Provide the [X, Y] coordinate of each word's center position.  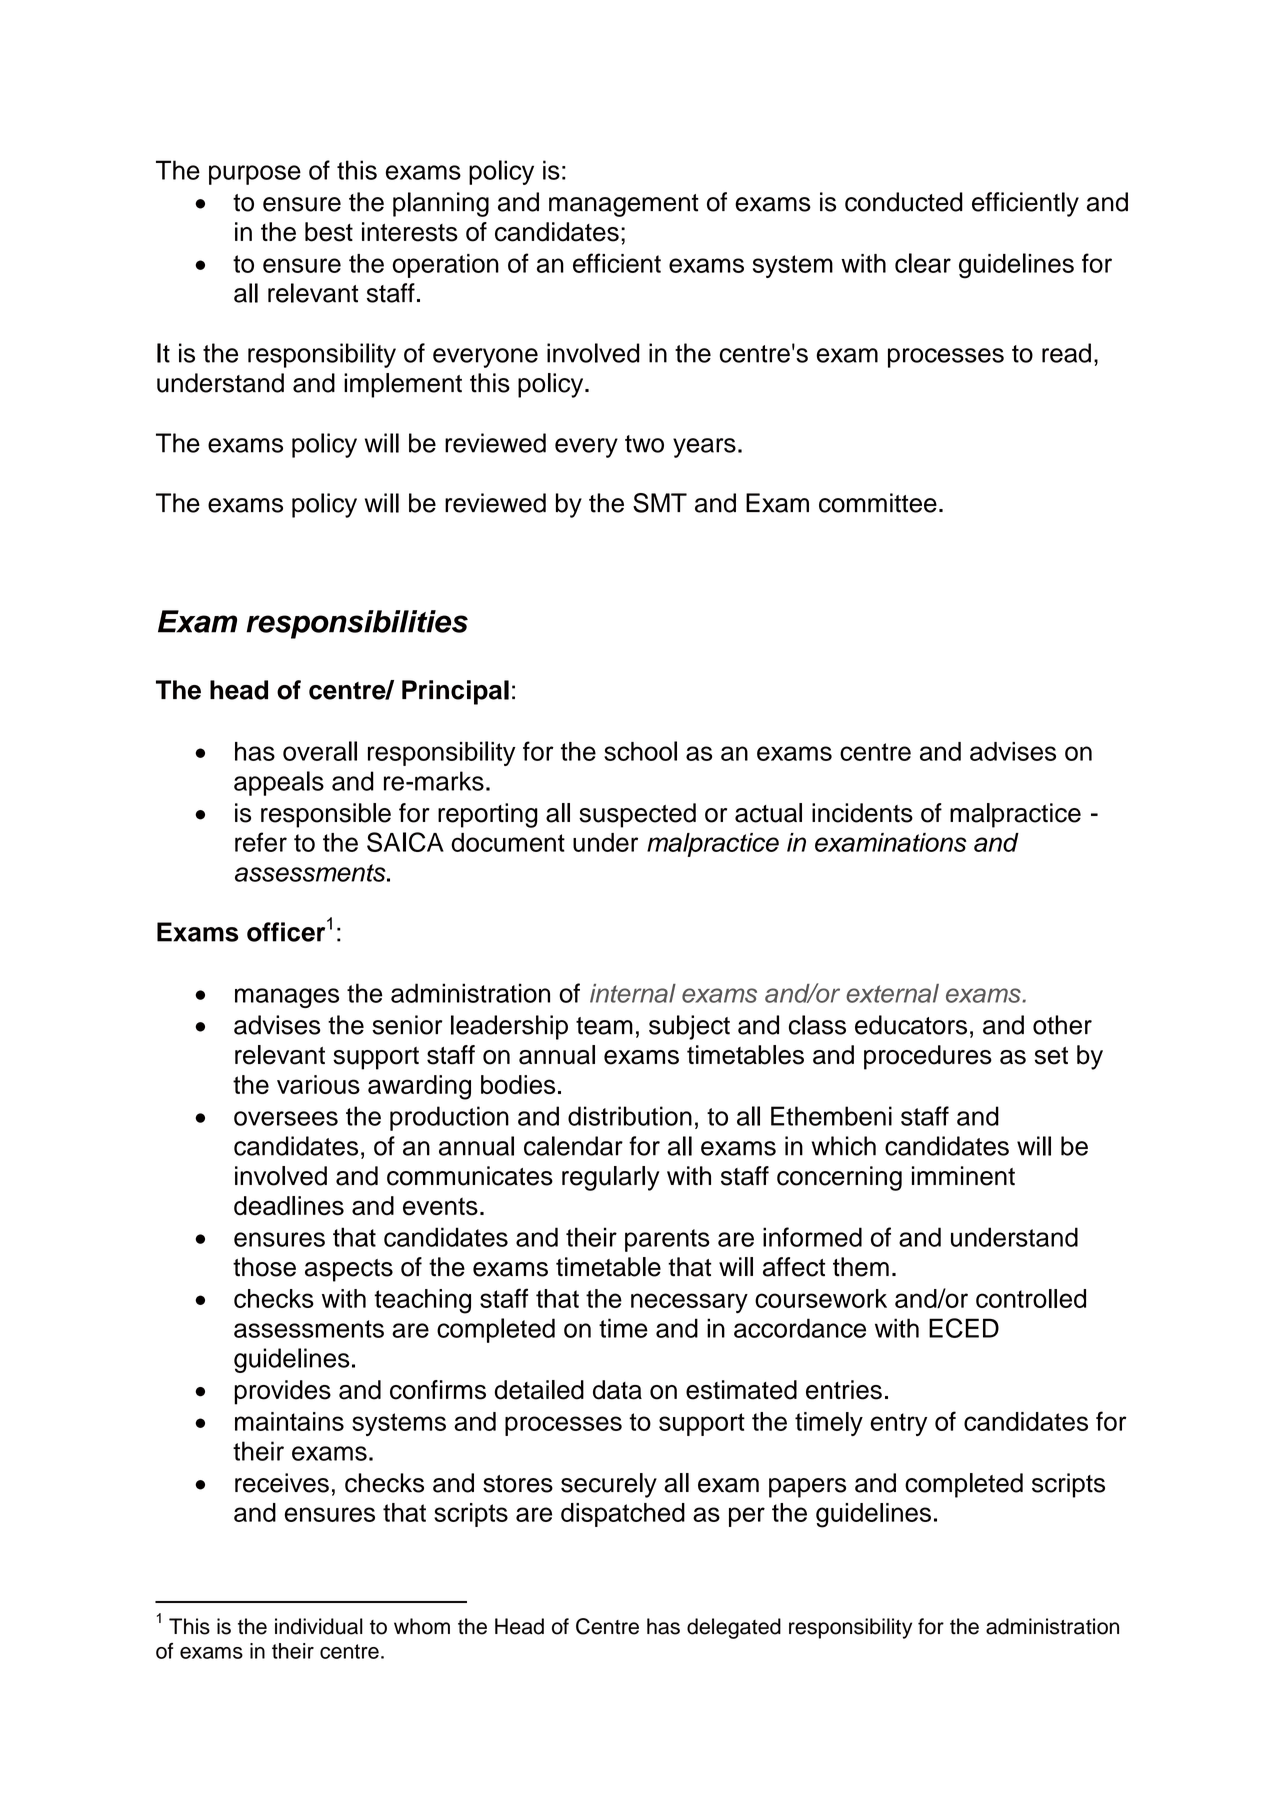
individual [319, 1626]
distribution [630, 1116]
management [624, 205]
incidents [862, 813]
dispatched [623, 1515]
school [640, 751]
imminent [963, 1176]
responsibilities [357, 624]
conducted [904, 202]
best [329, 232]
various [318, 1084]
